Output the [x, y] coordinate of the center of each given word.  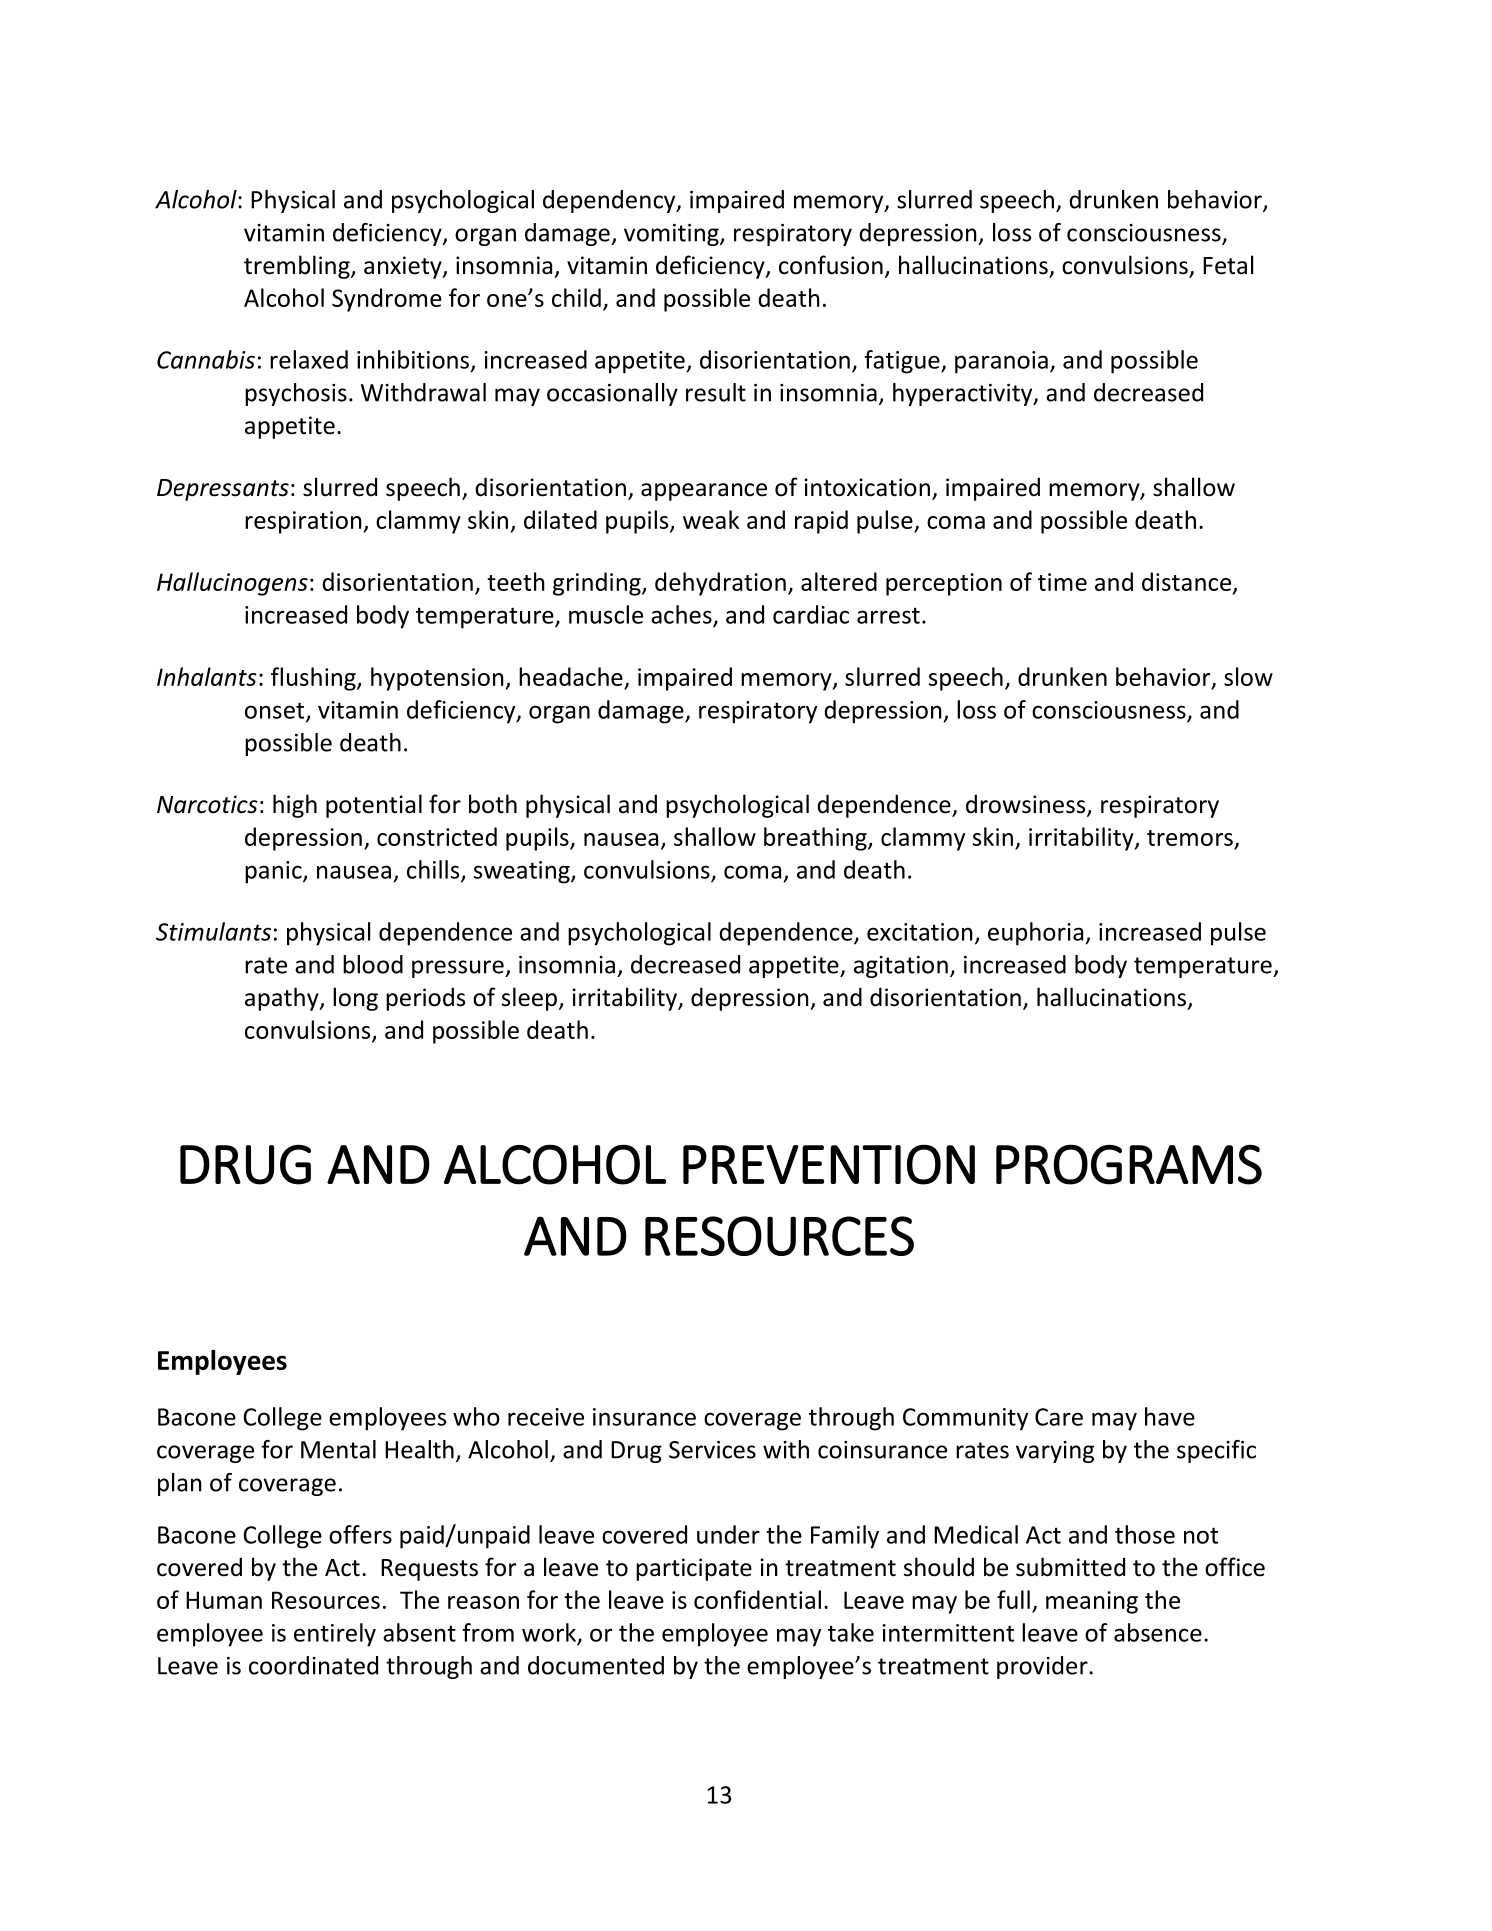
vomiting [672, 235]
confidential [757, 1599]
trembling [298, 267]
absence [1158, 1632]
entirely [335, 1635]
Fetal [1228, 265]
